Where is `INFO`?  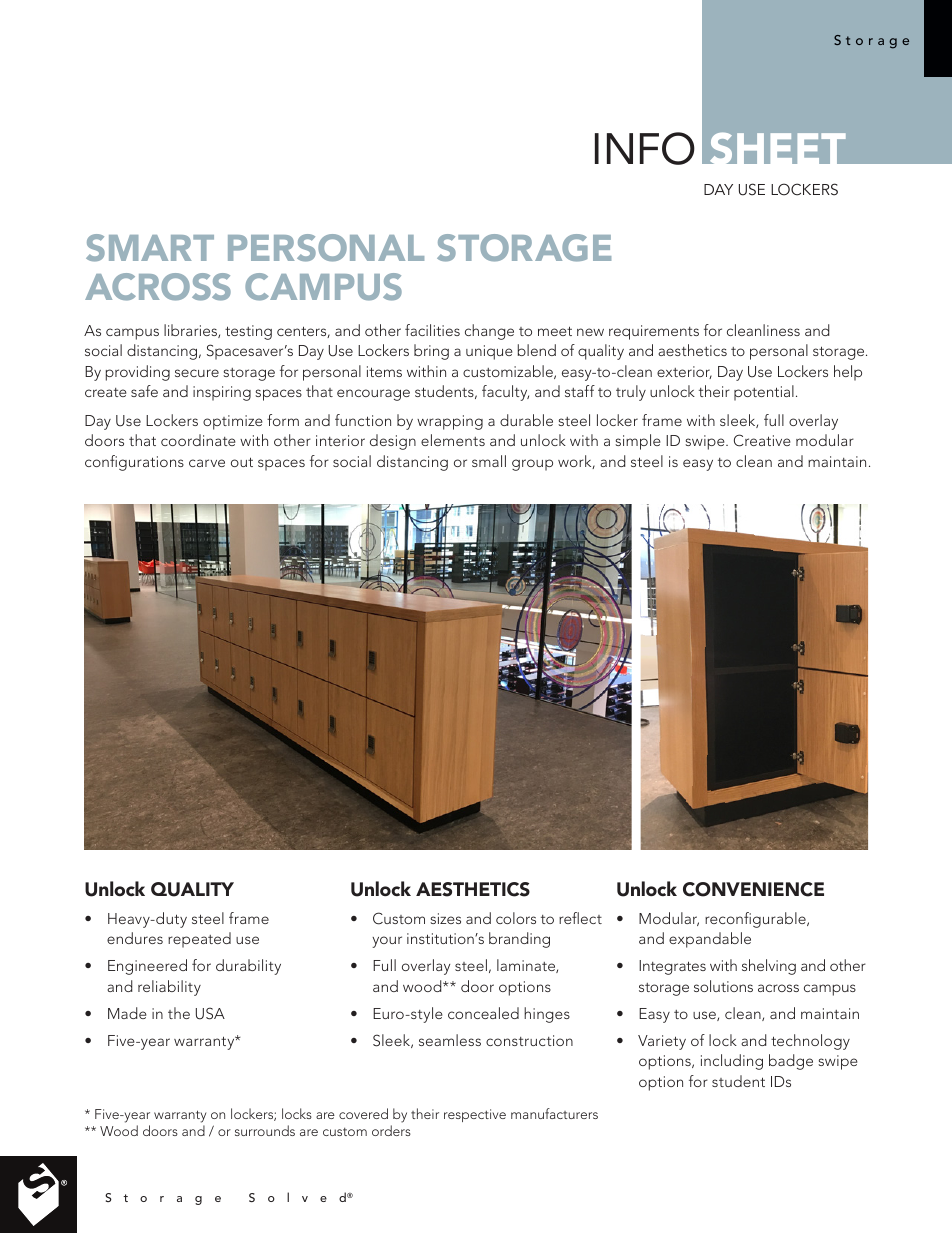
INFO is located at coordinates (645, 148).
